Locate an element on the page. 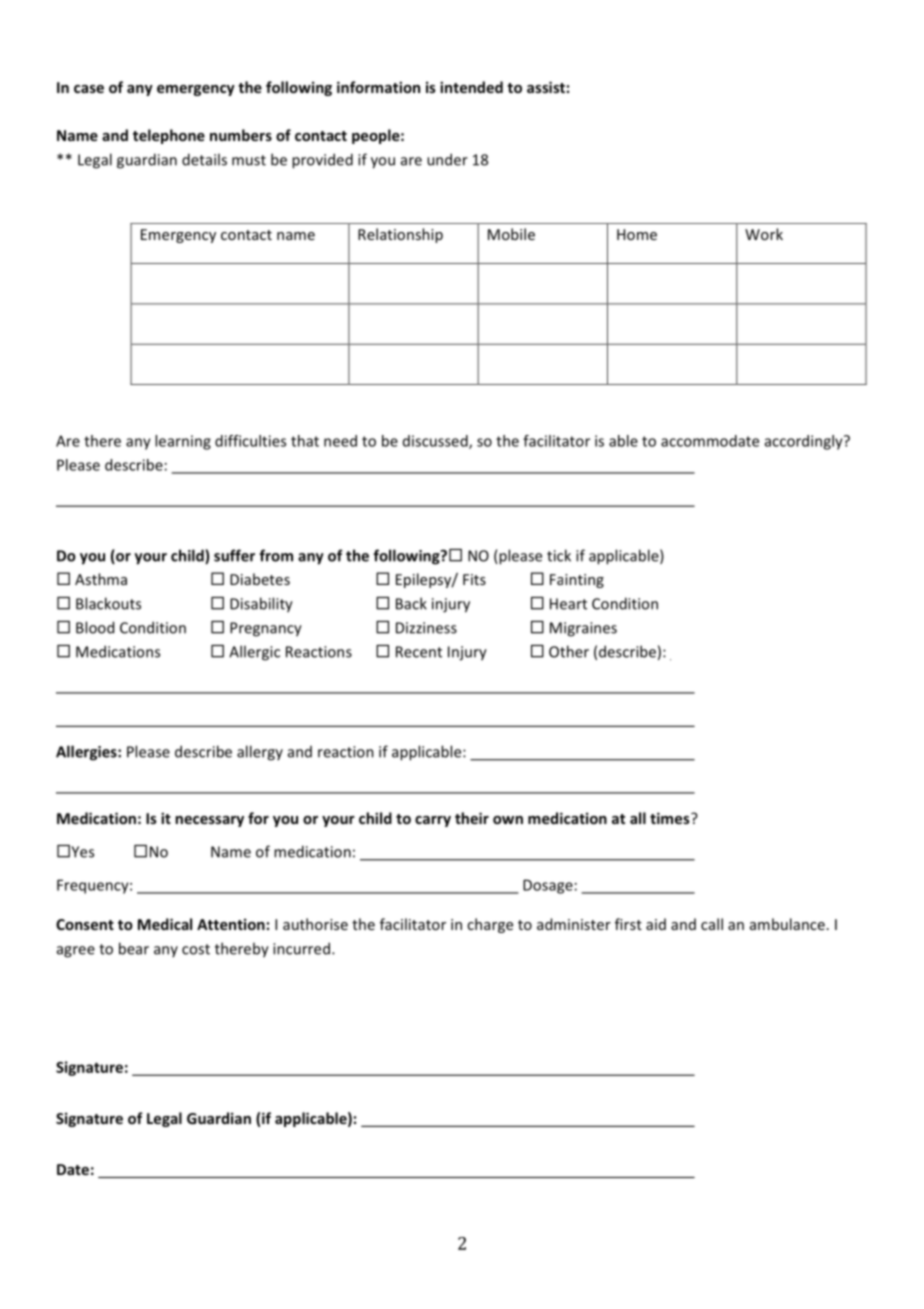  accordingly is located at coordinates (805, 442).
